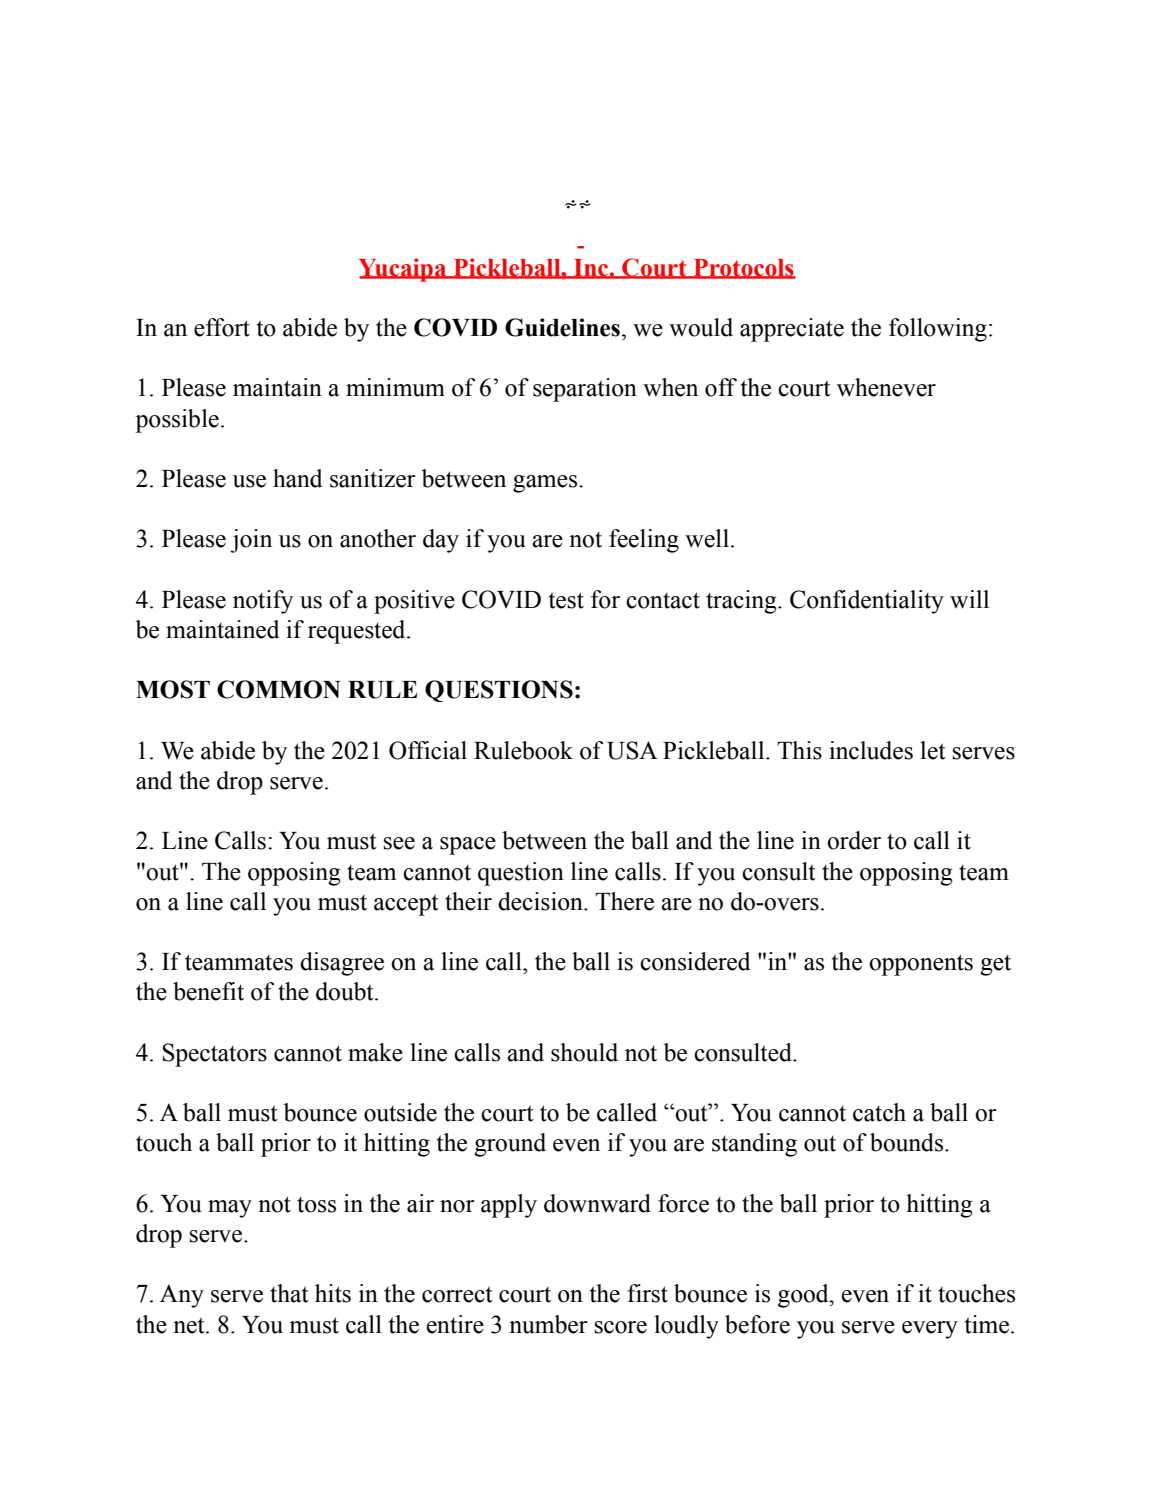 The width and height of the document is (1155, 1495). I want to click on that, so click(289, 1293).
